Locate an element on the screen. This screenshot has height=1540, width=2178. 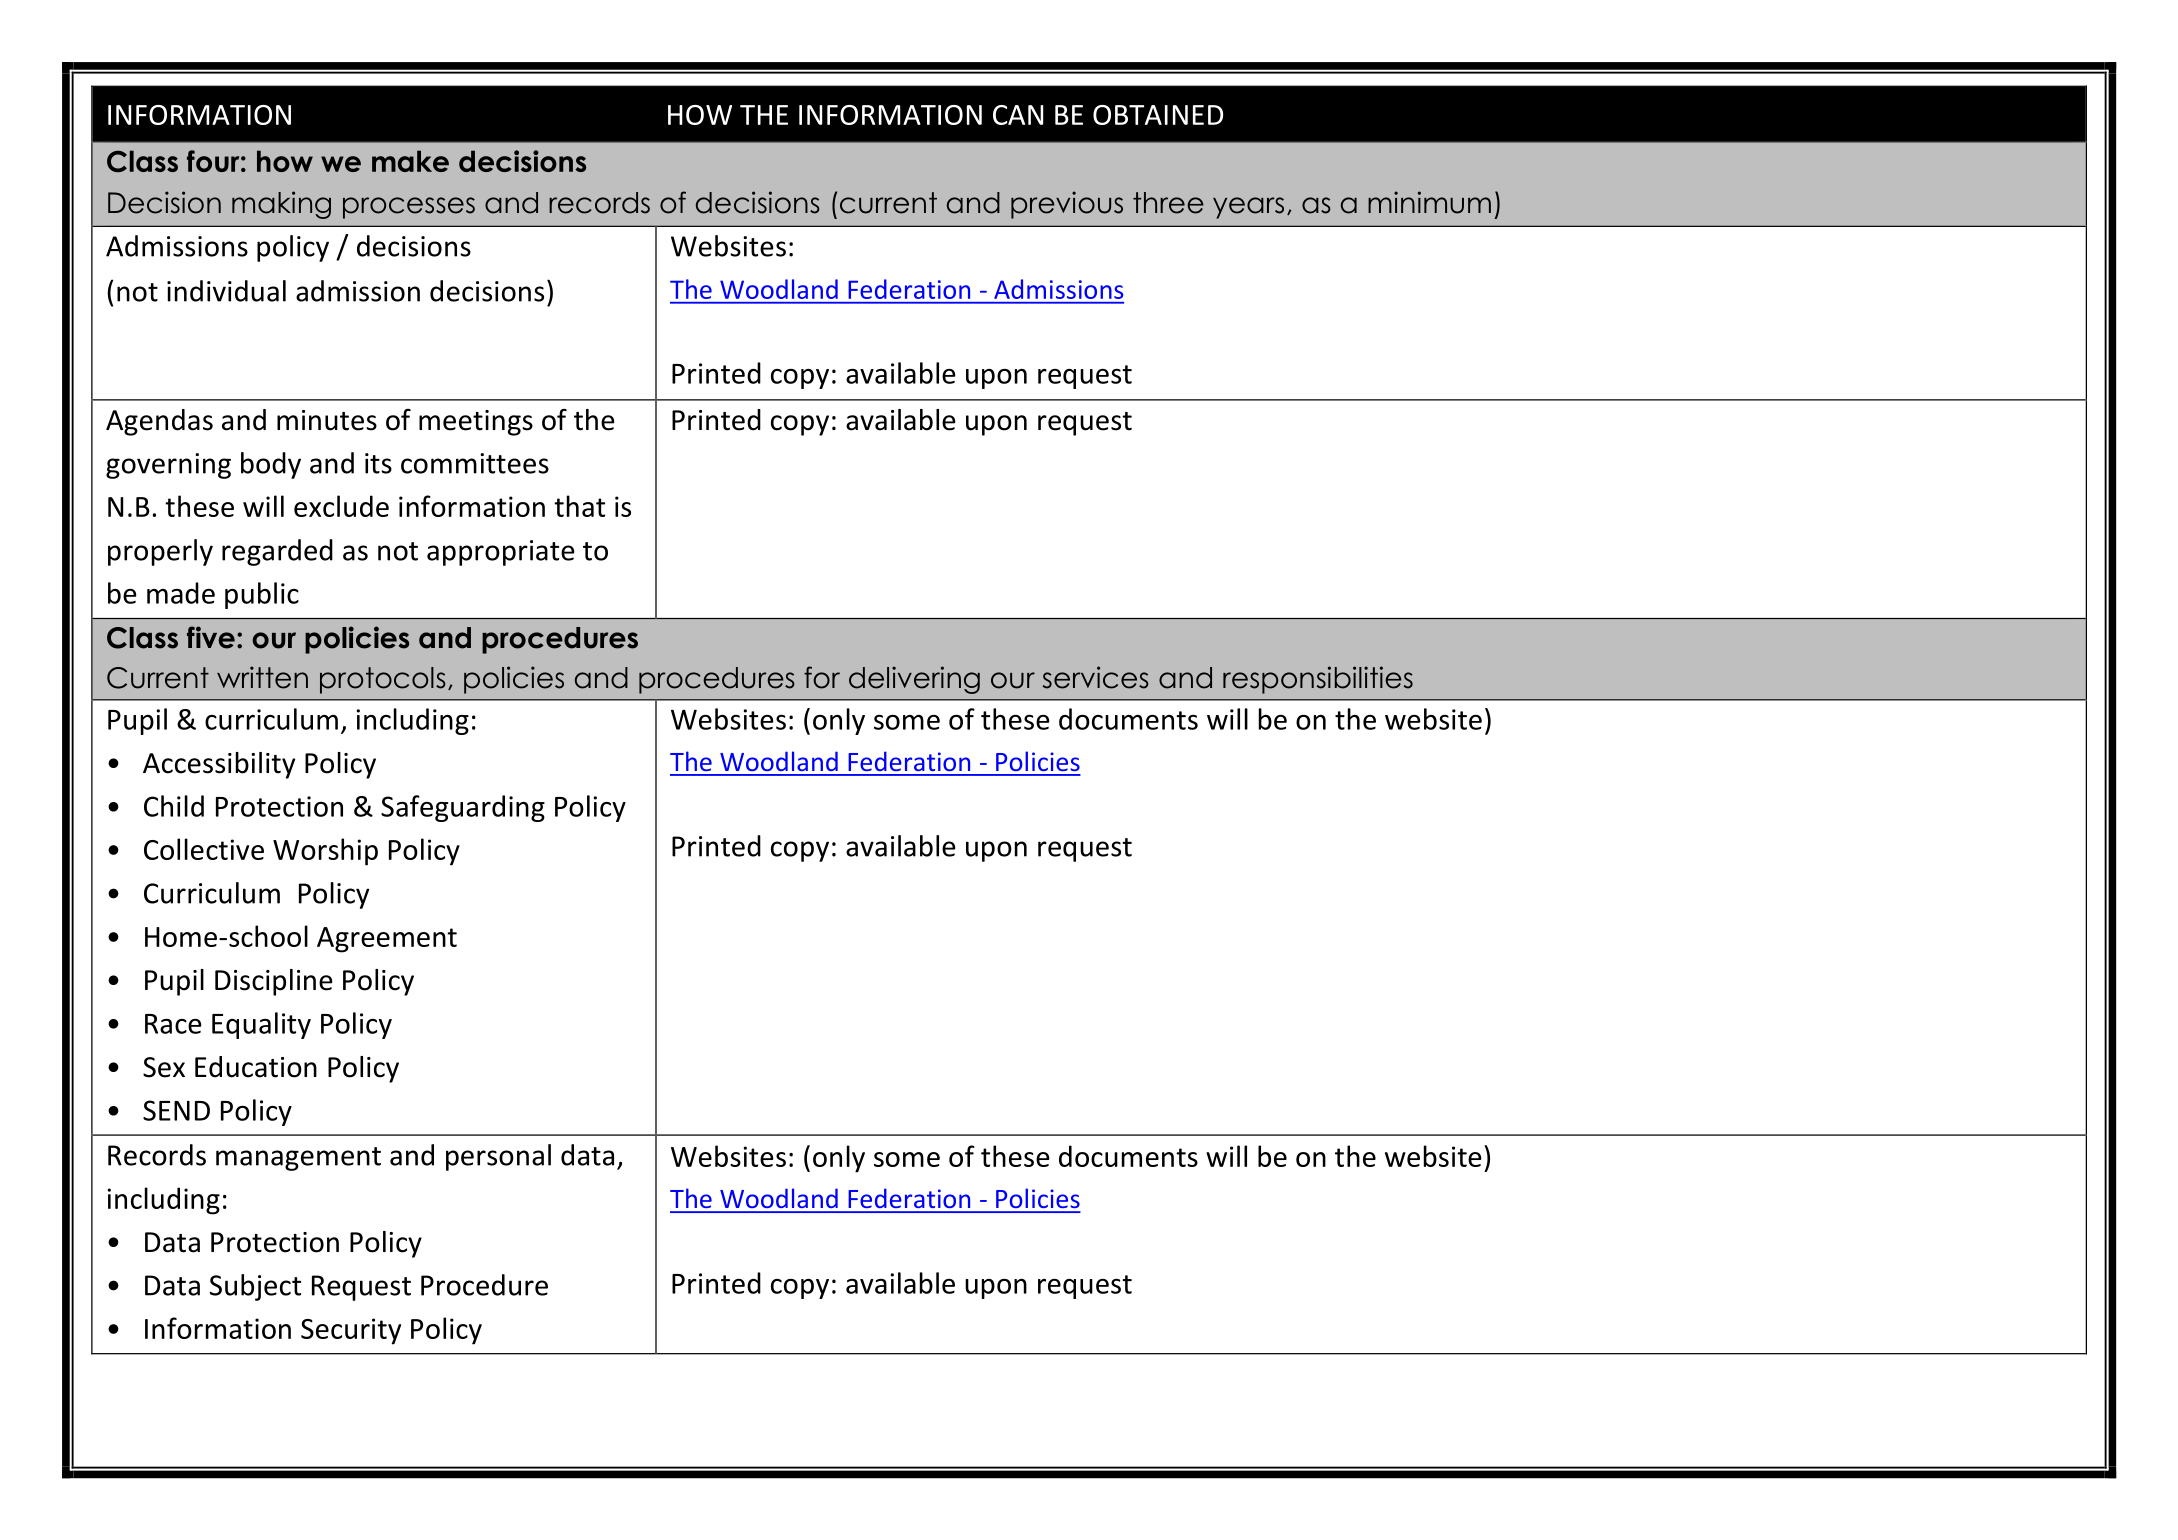
years is located at coordinates (1248, 208).
